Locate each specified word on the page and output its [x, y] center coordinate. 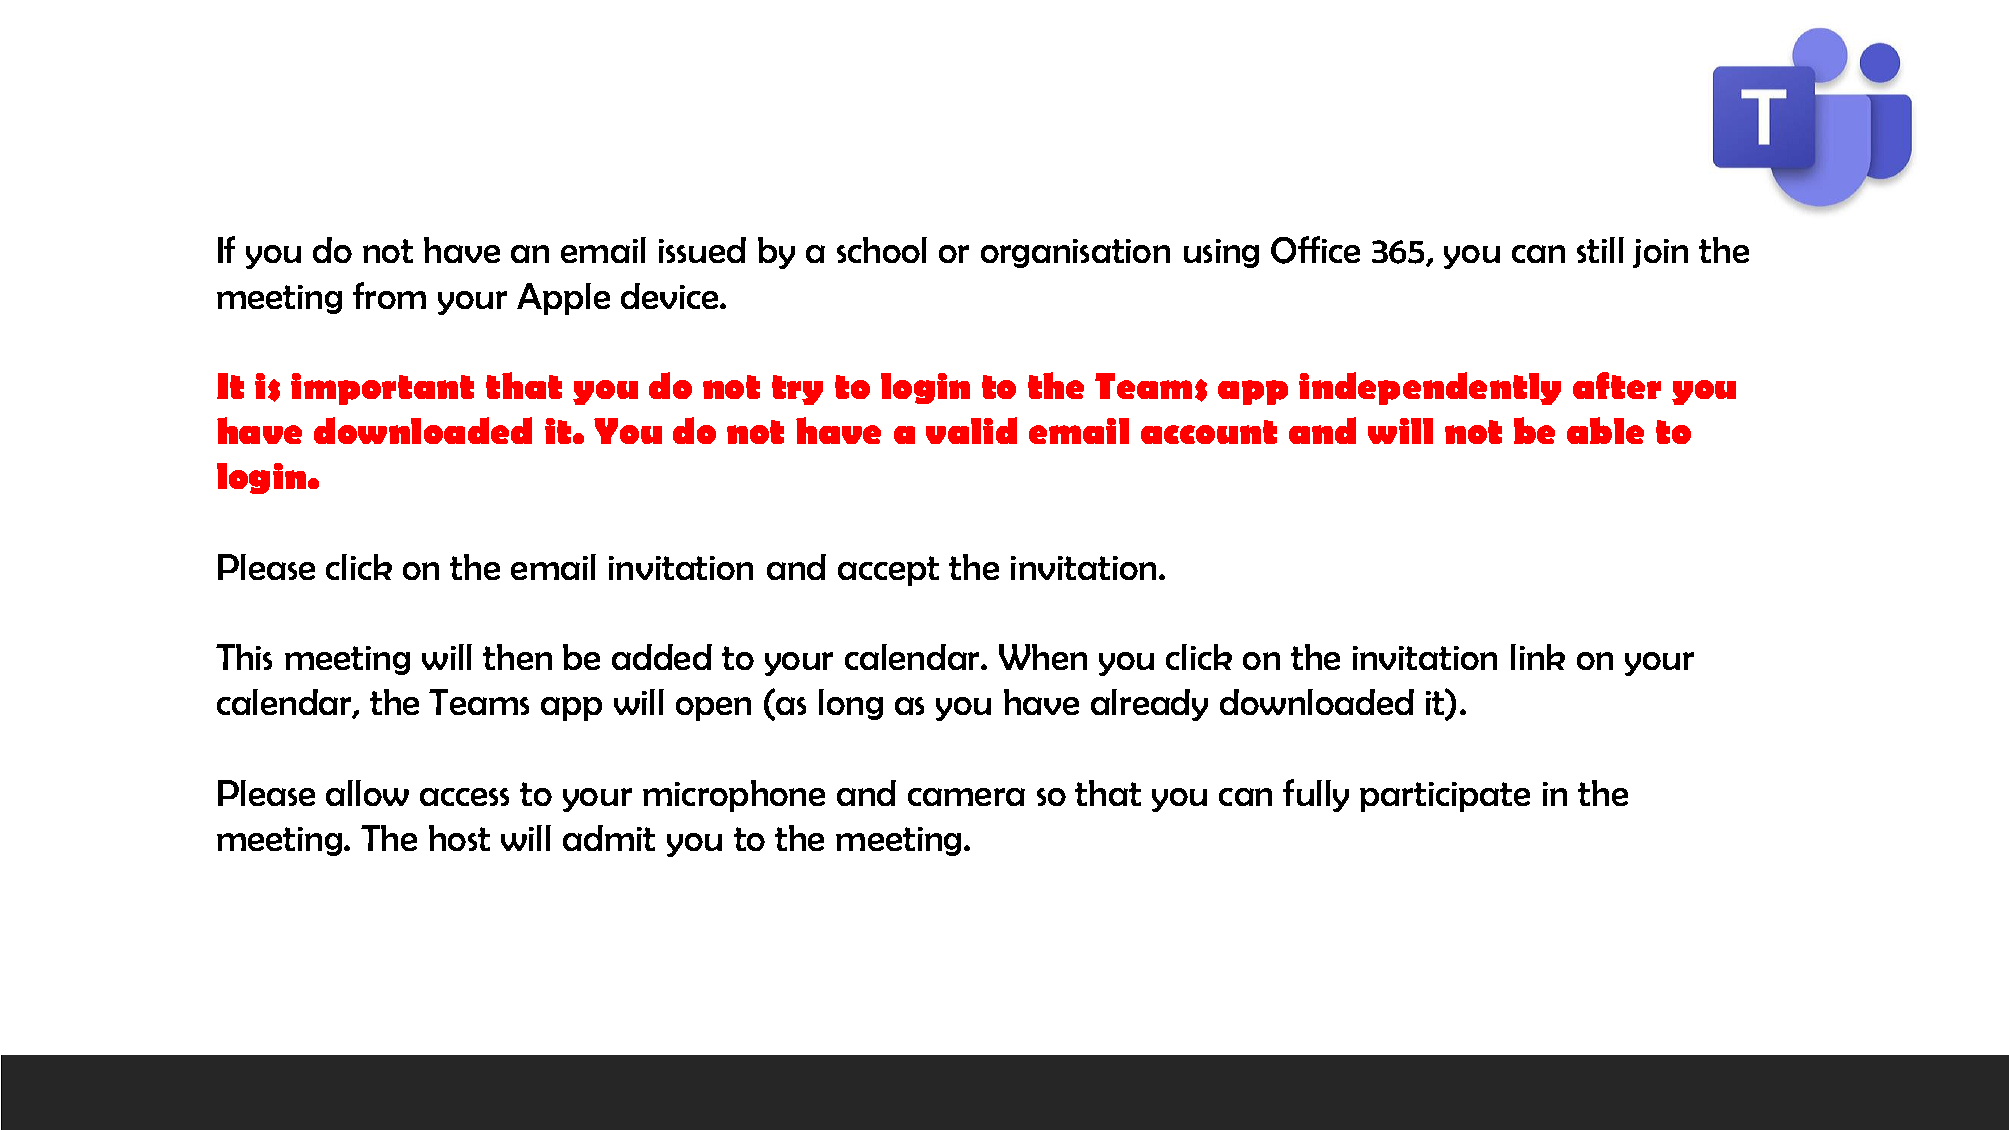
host [459, 838]
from [389, 295]
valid [971, 430]
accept [888, 571]
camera [966, 797]
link [1538, 657]
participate [1445, 797]
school [882, 250]
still [1600, 250]
